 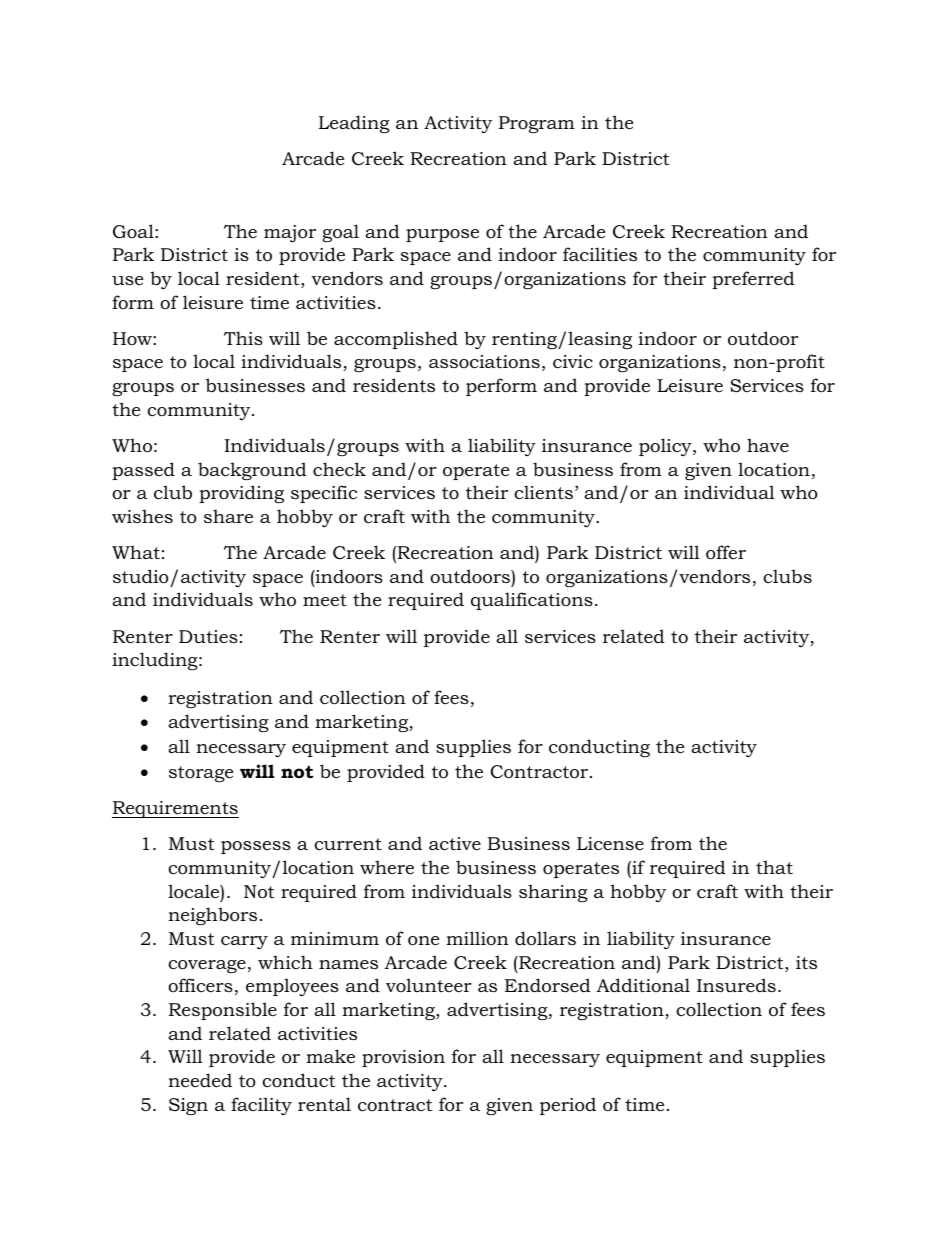 I want to click on License, so click(x=610, y=844).
